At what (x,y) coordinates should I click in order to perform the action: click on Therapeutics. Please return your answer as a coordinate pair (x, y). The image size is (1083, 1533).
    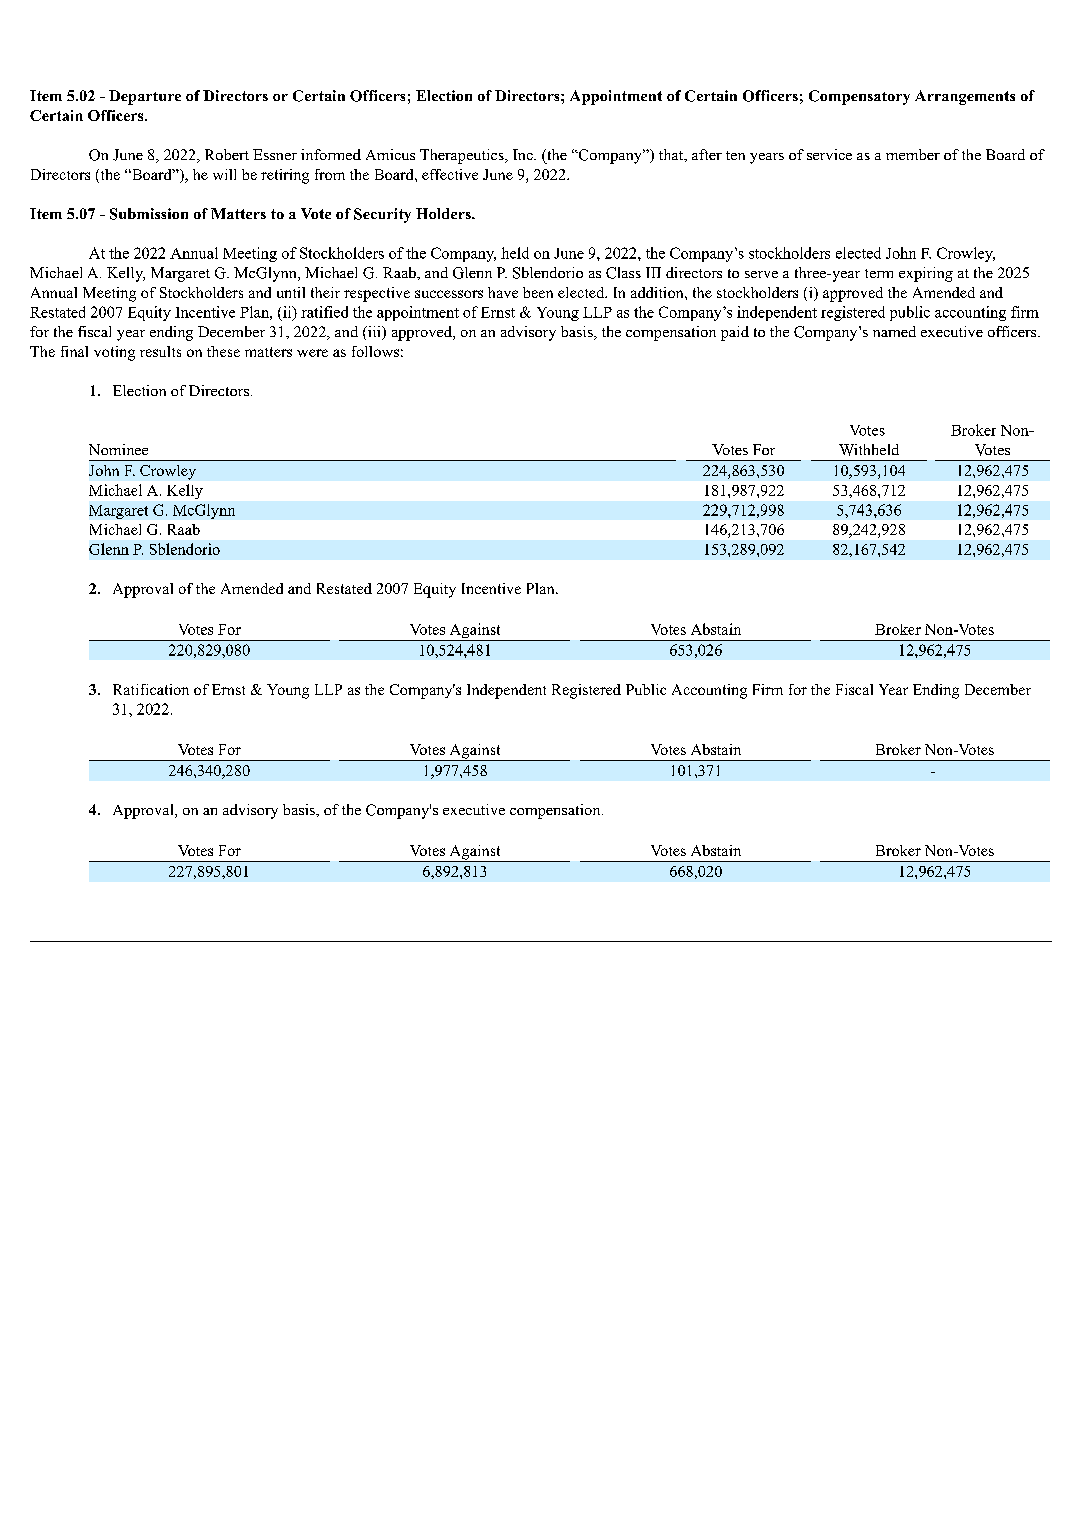
    Looking at the image, I should click on (463, 156).
